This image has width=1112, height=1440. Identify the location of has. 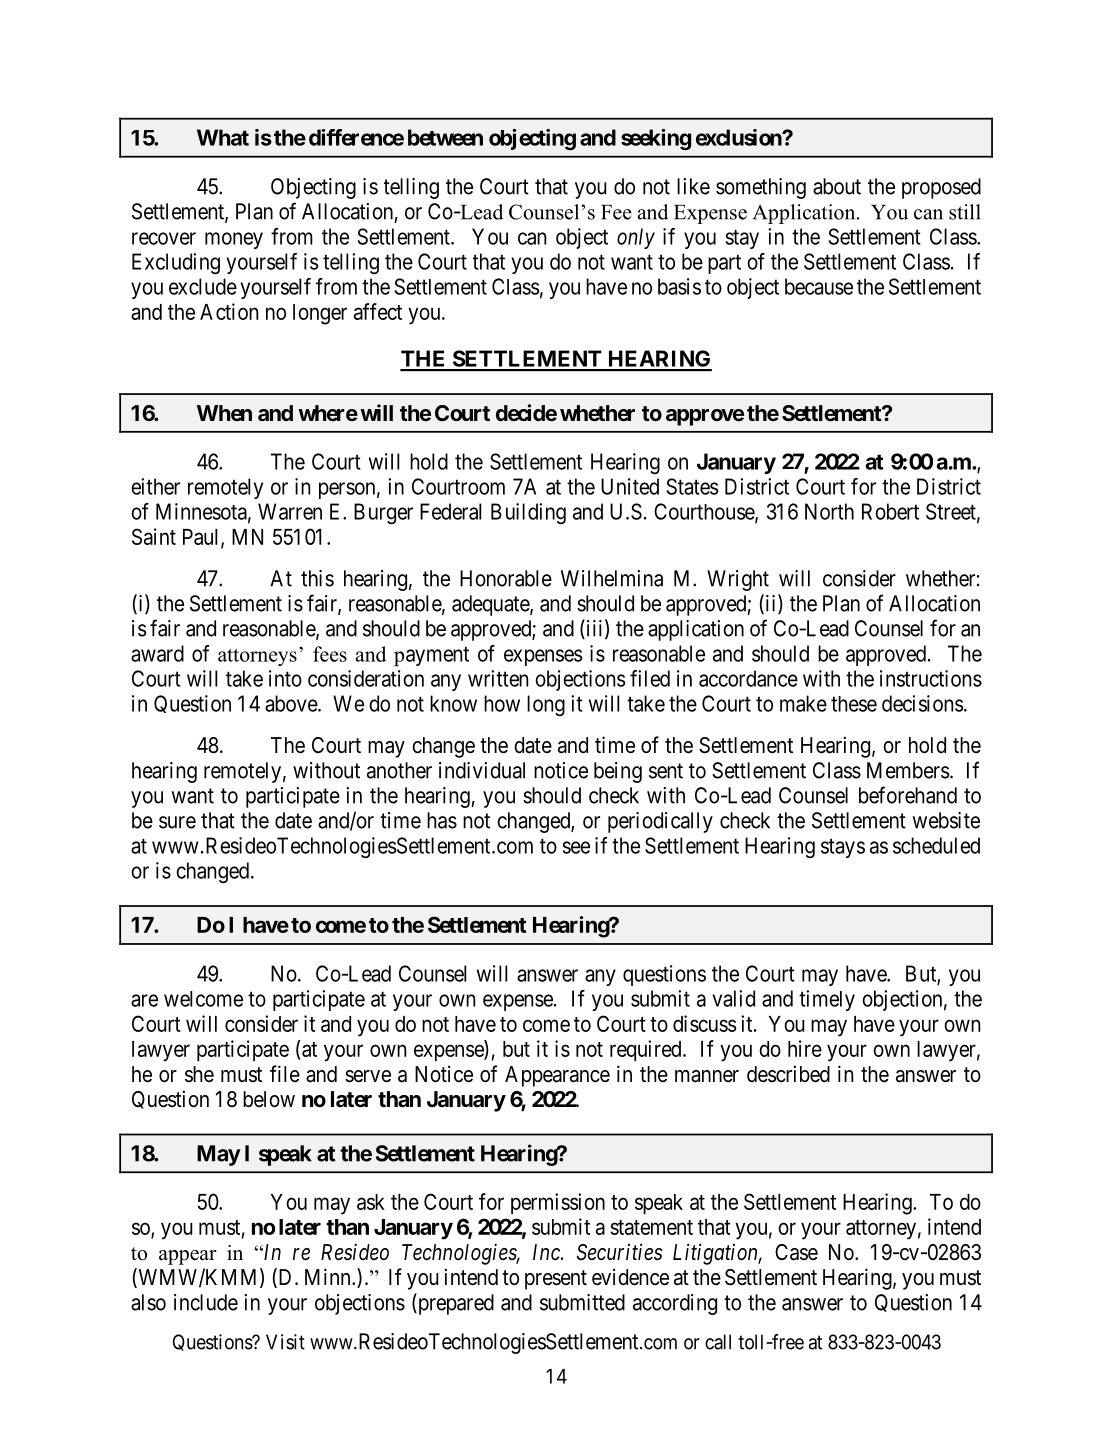
(442, 820).
